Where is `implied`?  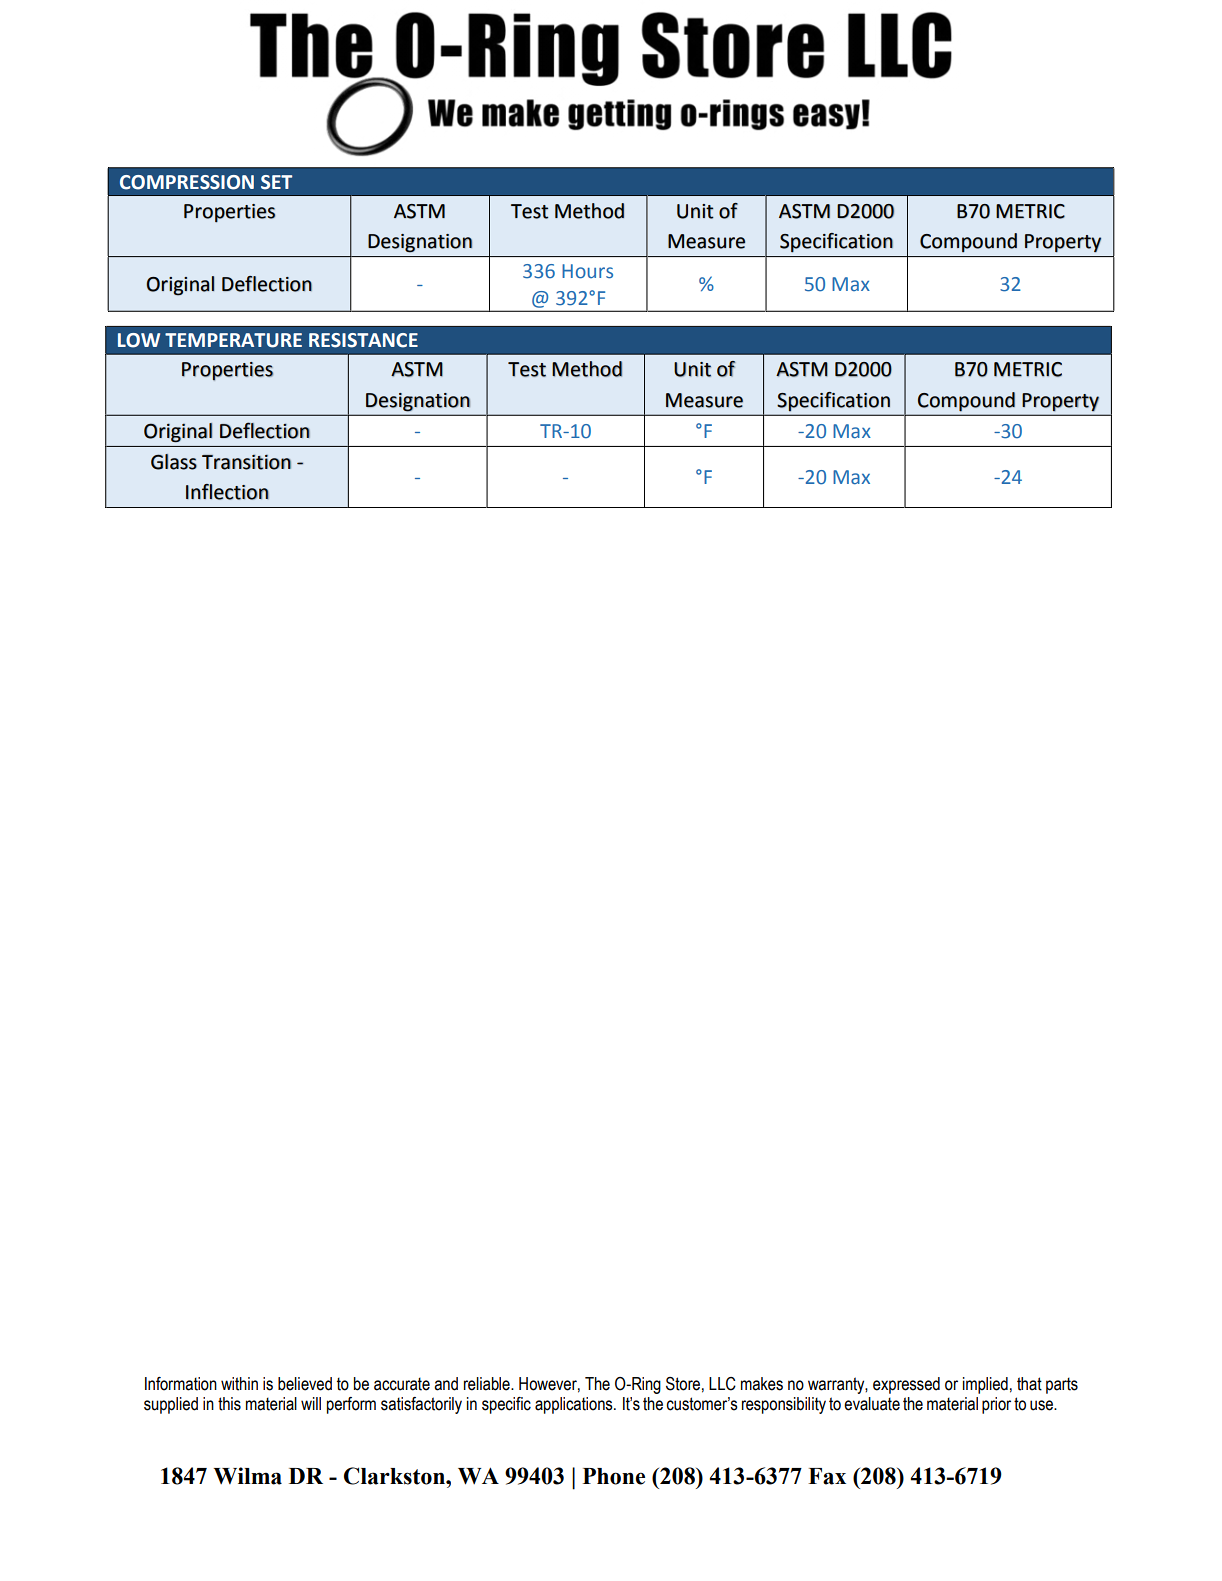
implied is located at coordinates (985, 1385).
